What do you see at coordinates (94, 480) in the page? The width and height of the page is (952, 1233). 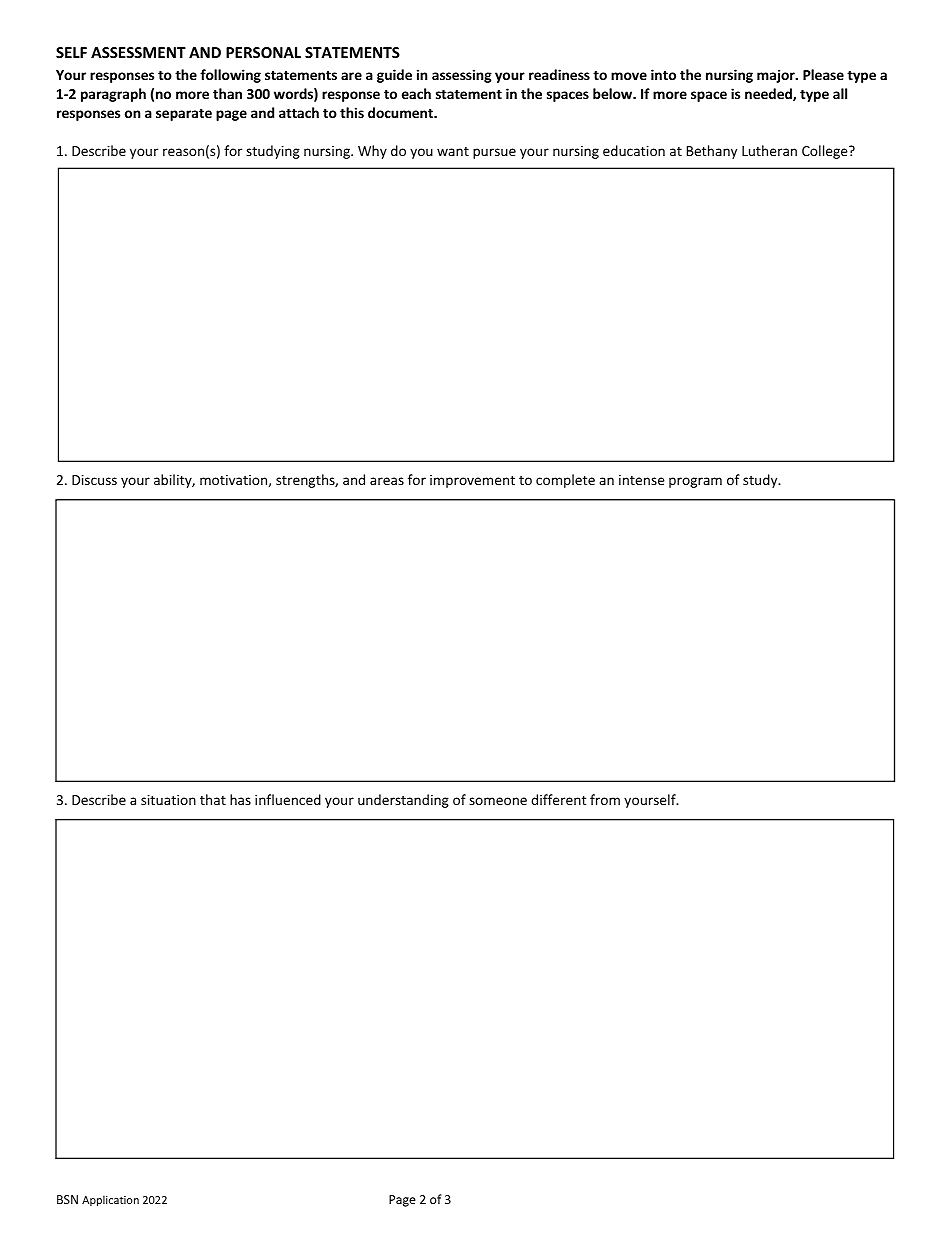 I see `Discuss` at bounding box center [94, 480].
